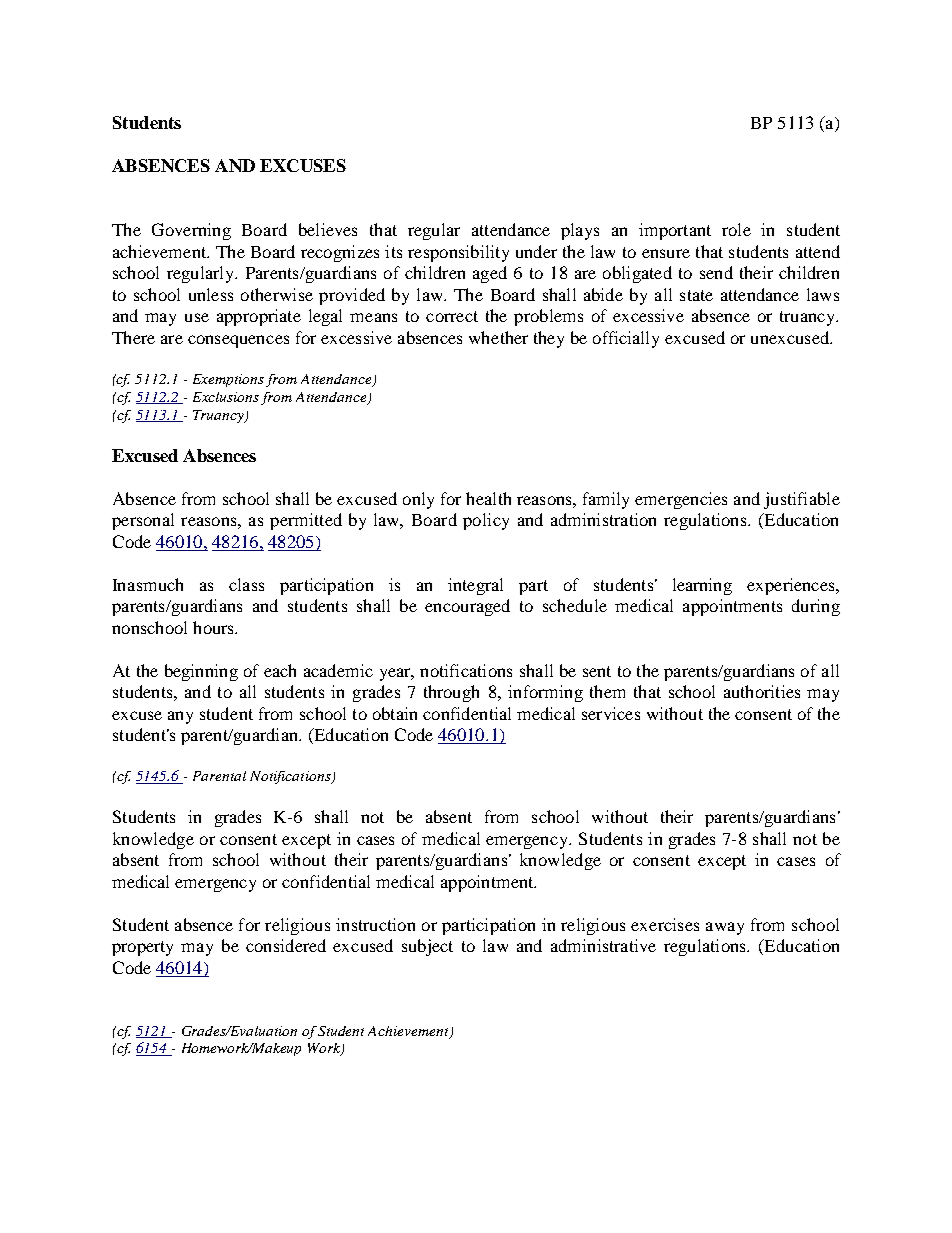 The image size is (952, 1233). Describe the element at coordinates (191, 231) in the page. I see `Governing` at that location.
